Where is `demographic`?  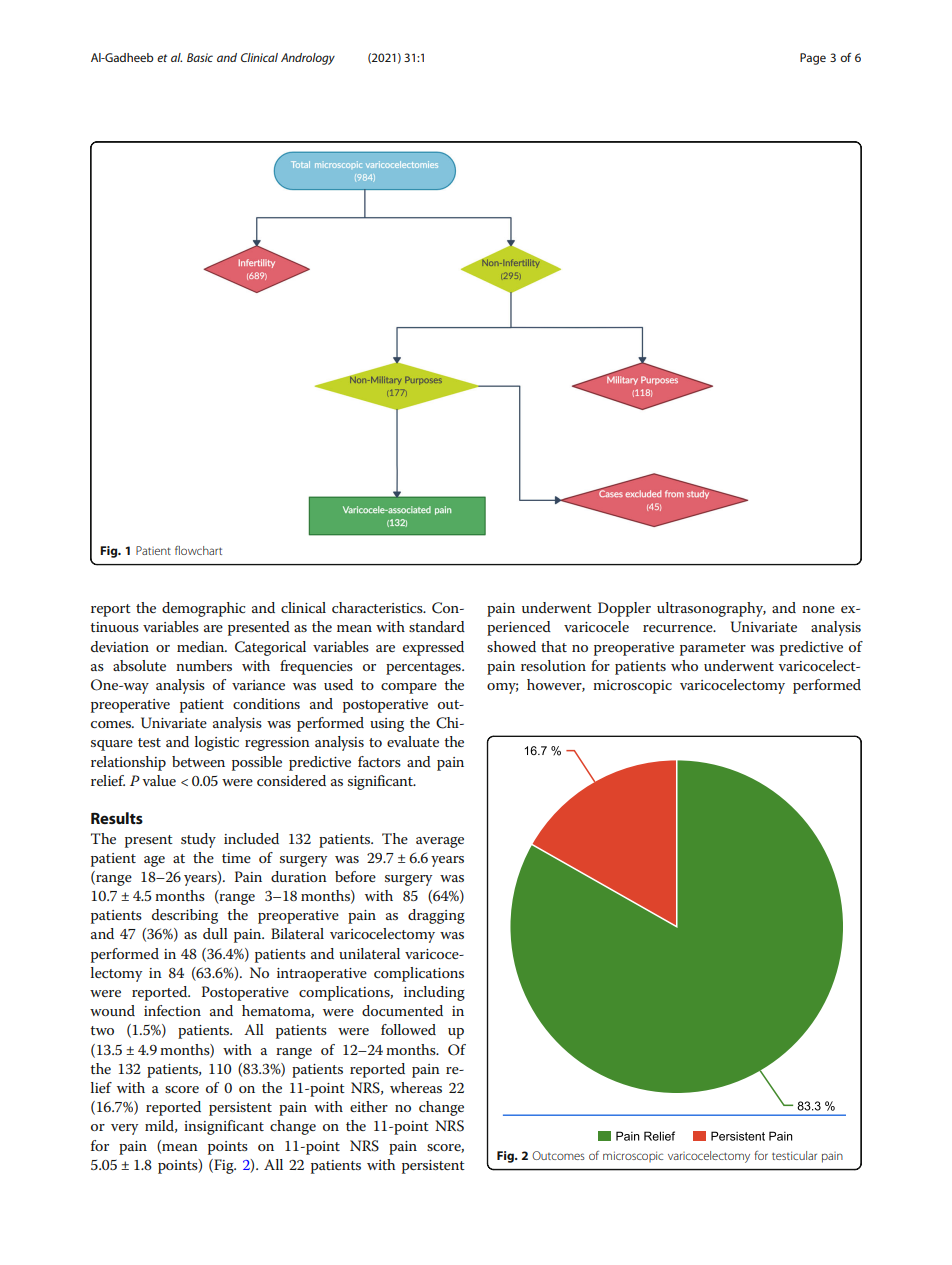
demographic is located at coordinates (203, 609).
